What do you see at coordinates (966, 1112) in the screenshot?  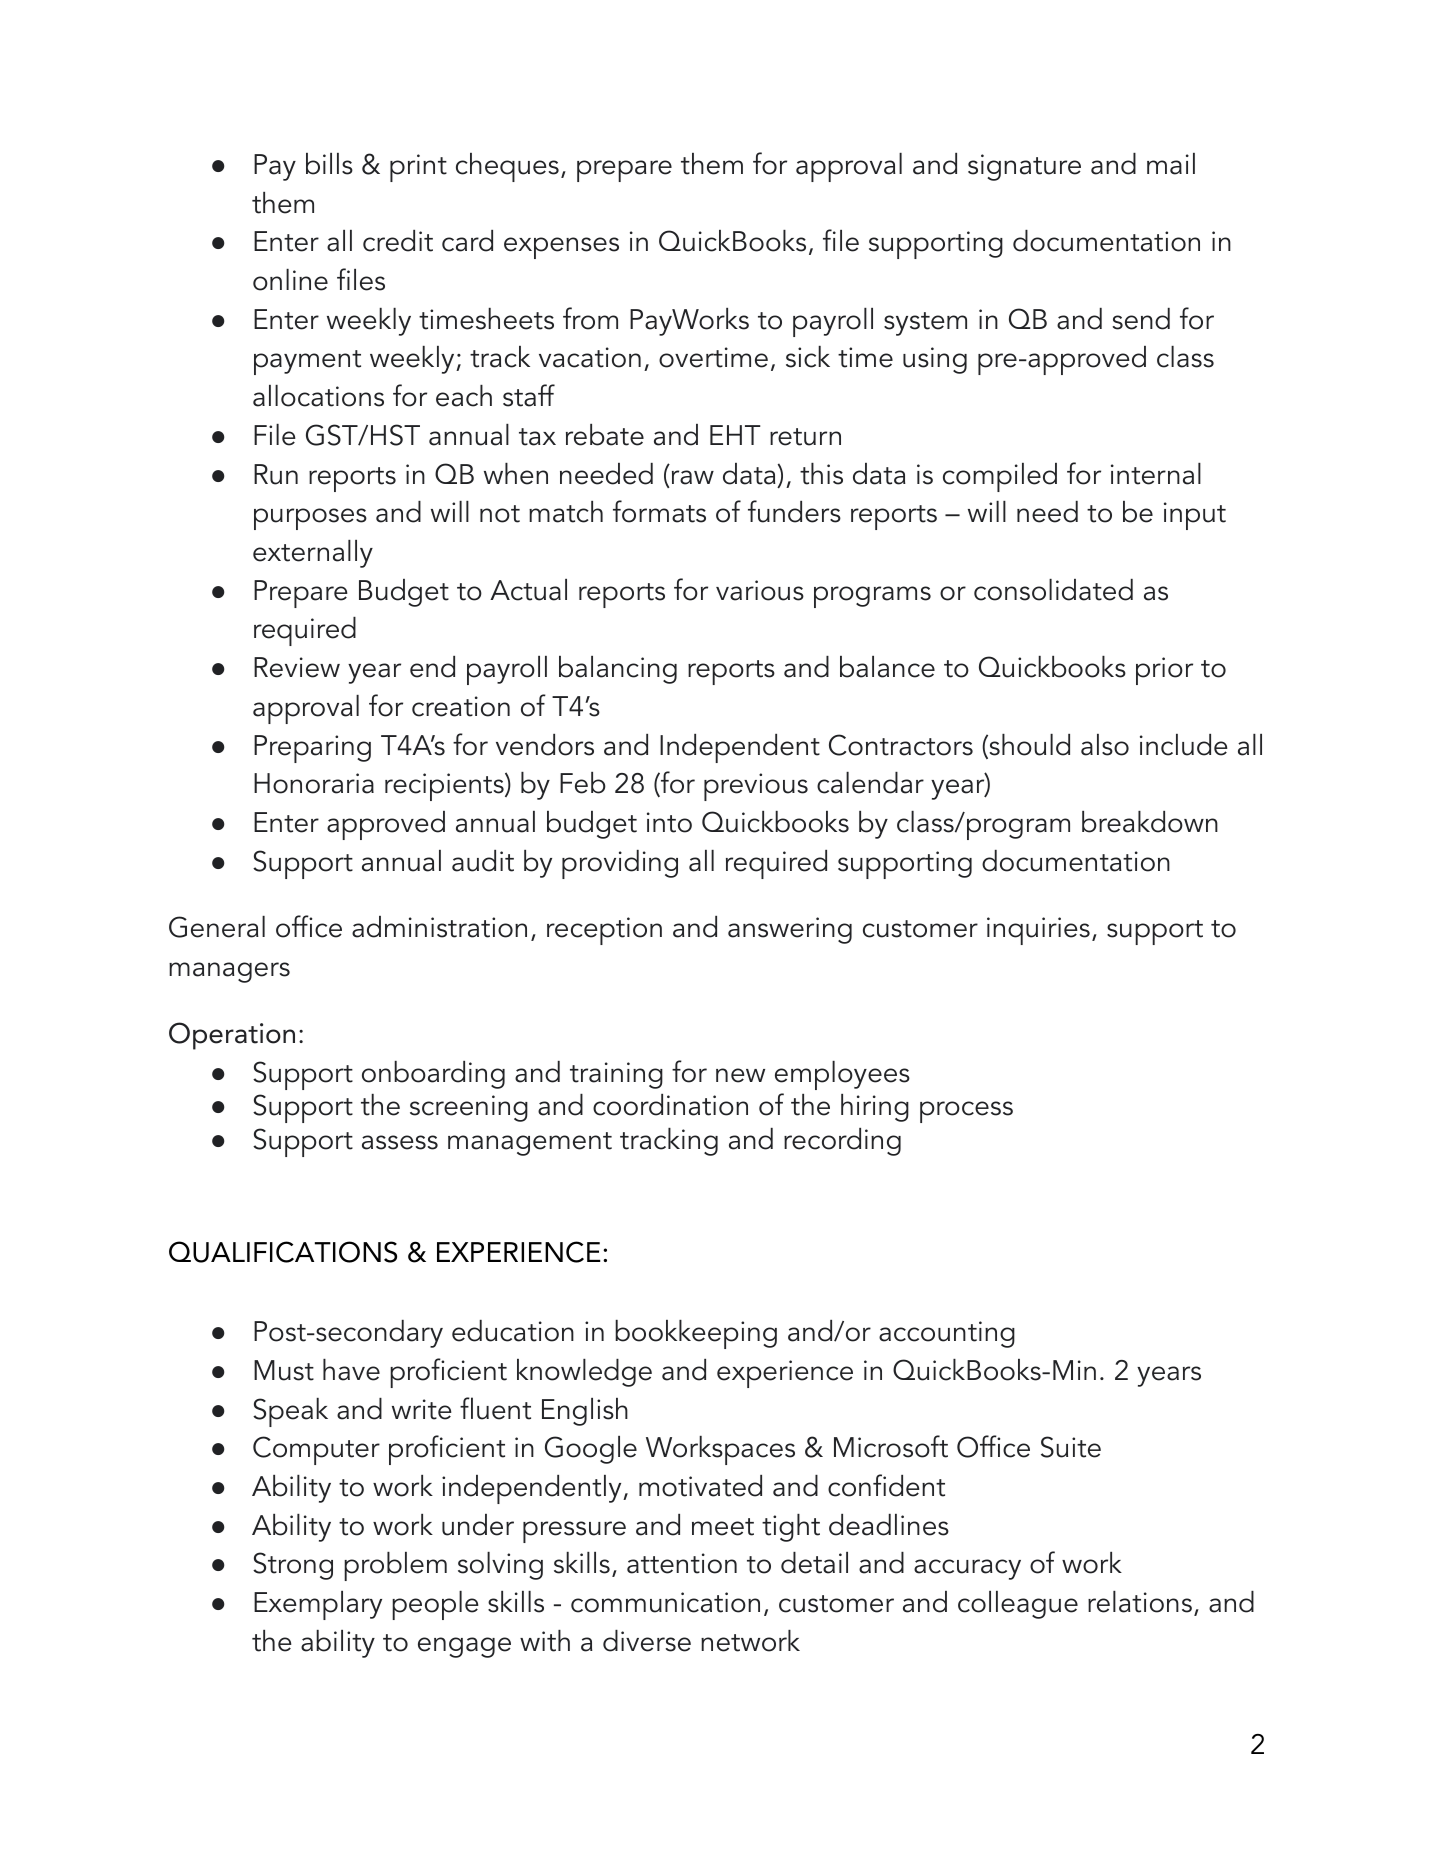 I see `process` at bounding box center [966, 1112].
